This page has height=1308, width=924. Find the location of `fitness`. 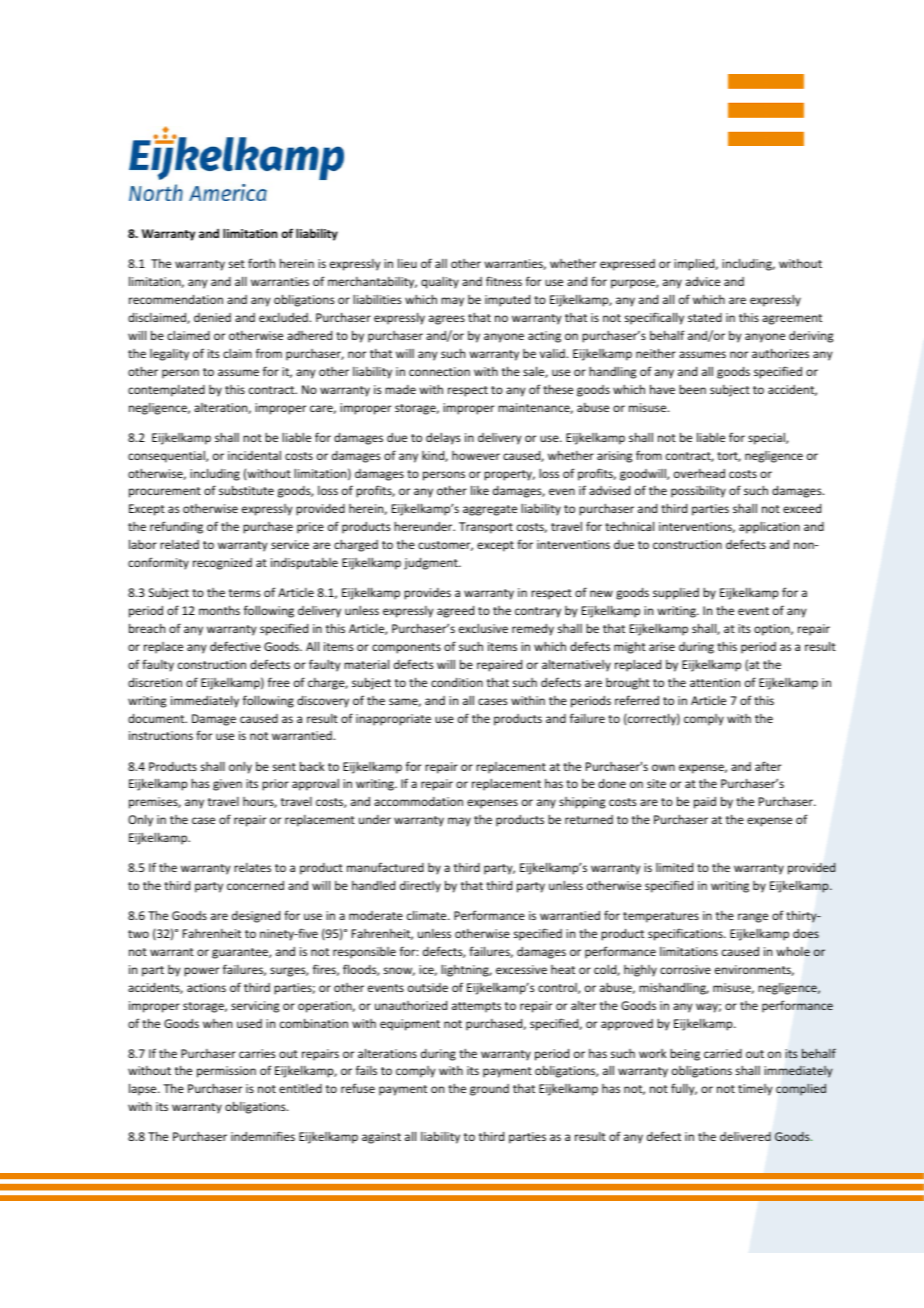

fitness is located at coordinates (504, 281).
